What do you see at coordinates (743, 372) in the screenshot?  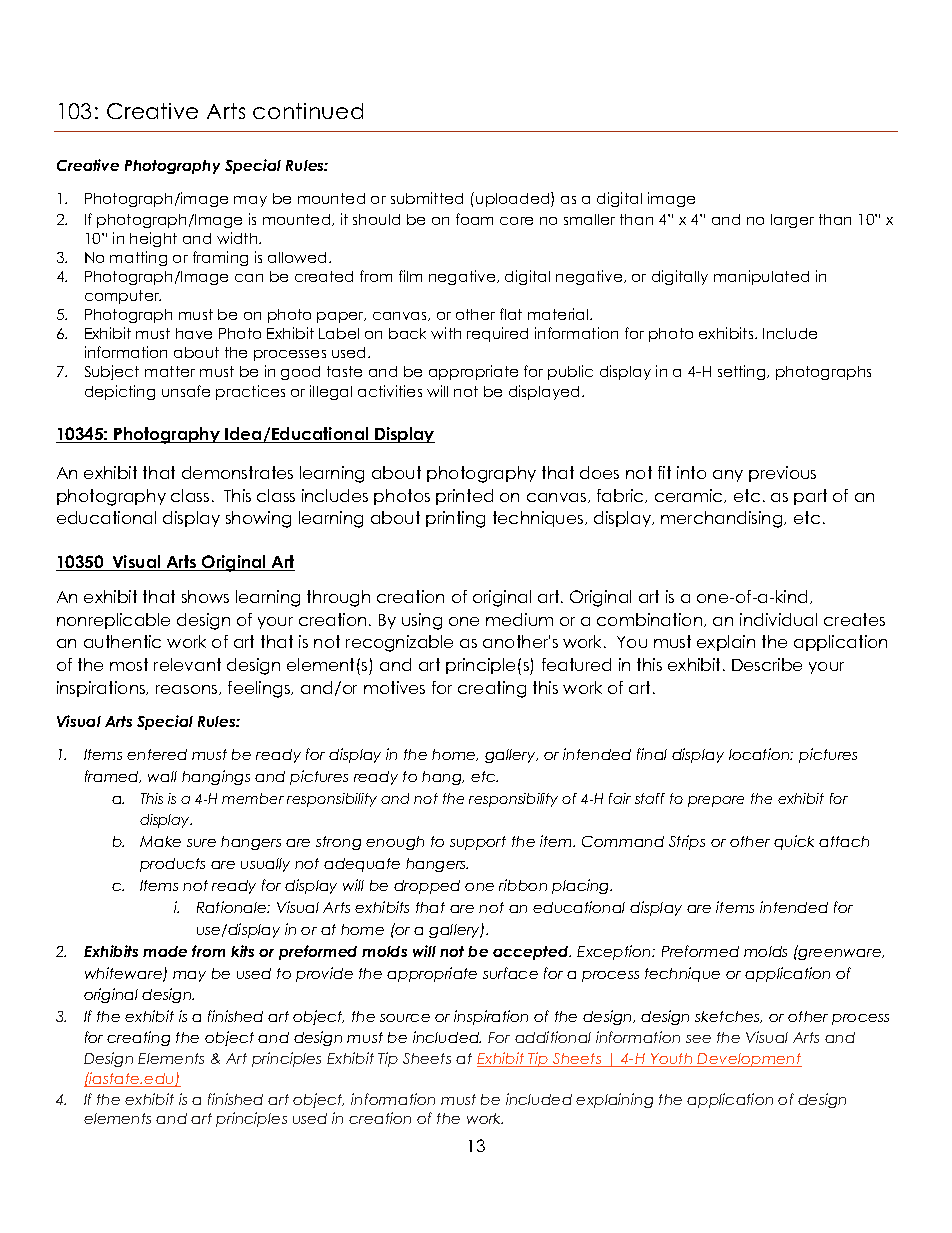 I see `setting` at bounding box center [743, 372].
